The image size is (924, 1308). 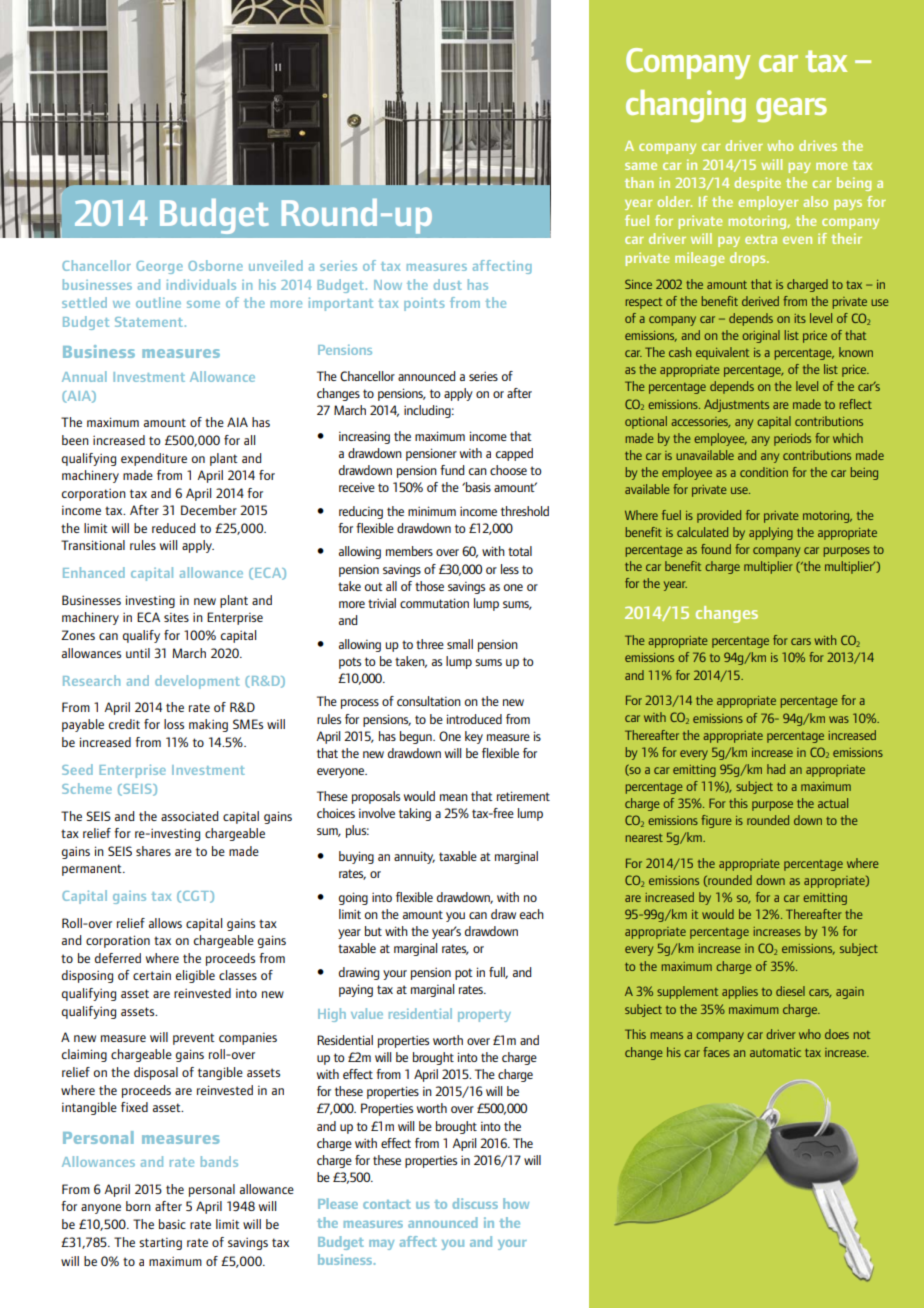 I want to click on automatic, so click(x=775, y=1052).
